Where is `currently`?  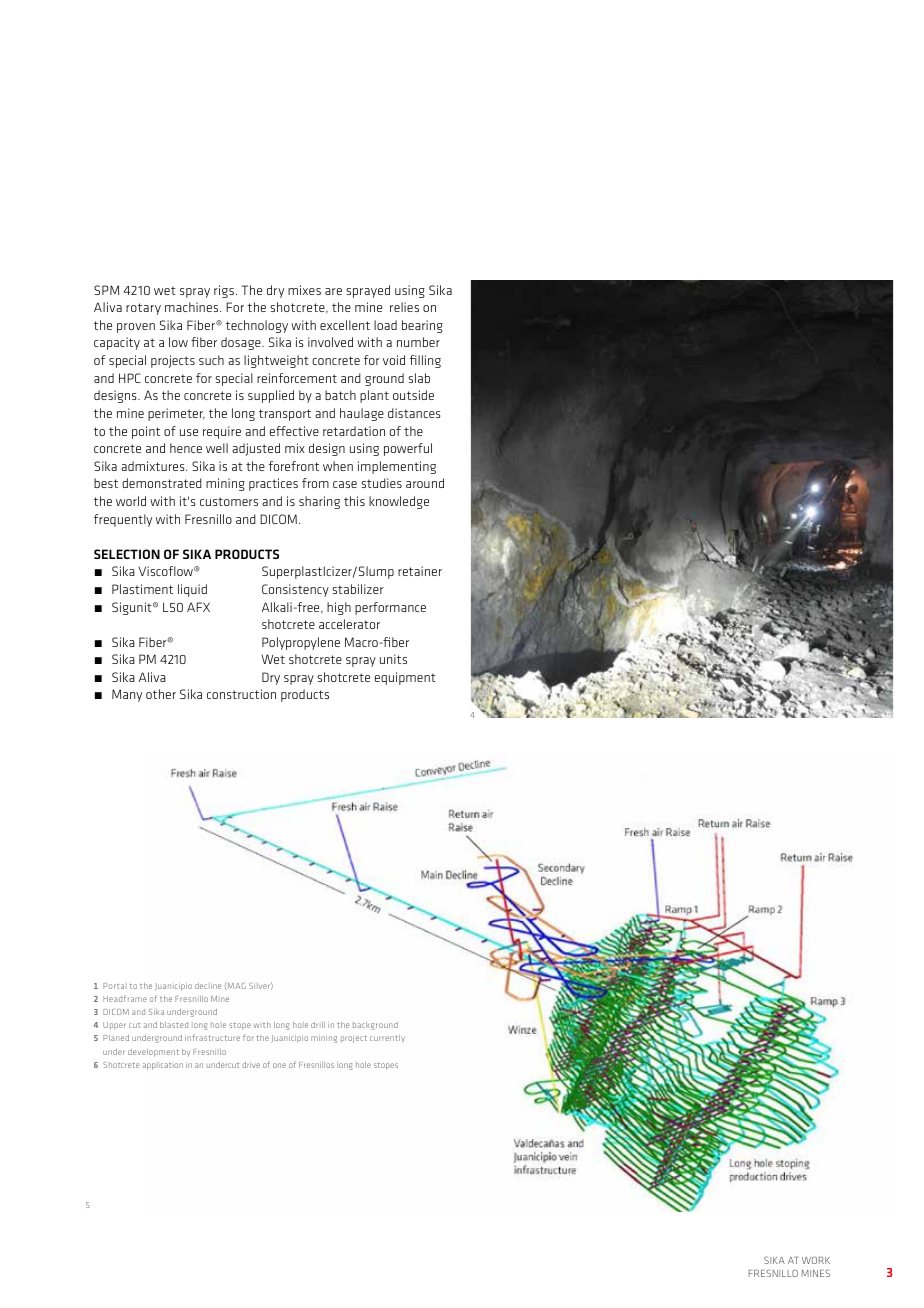
currently is located at coordinates (387, 1039).
